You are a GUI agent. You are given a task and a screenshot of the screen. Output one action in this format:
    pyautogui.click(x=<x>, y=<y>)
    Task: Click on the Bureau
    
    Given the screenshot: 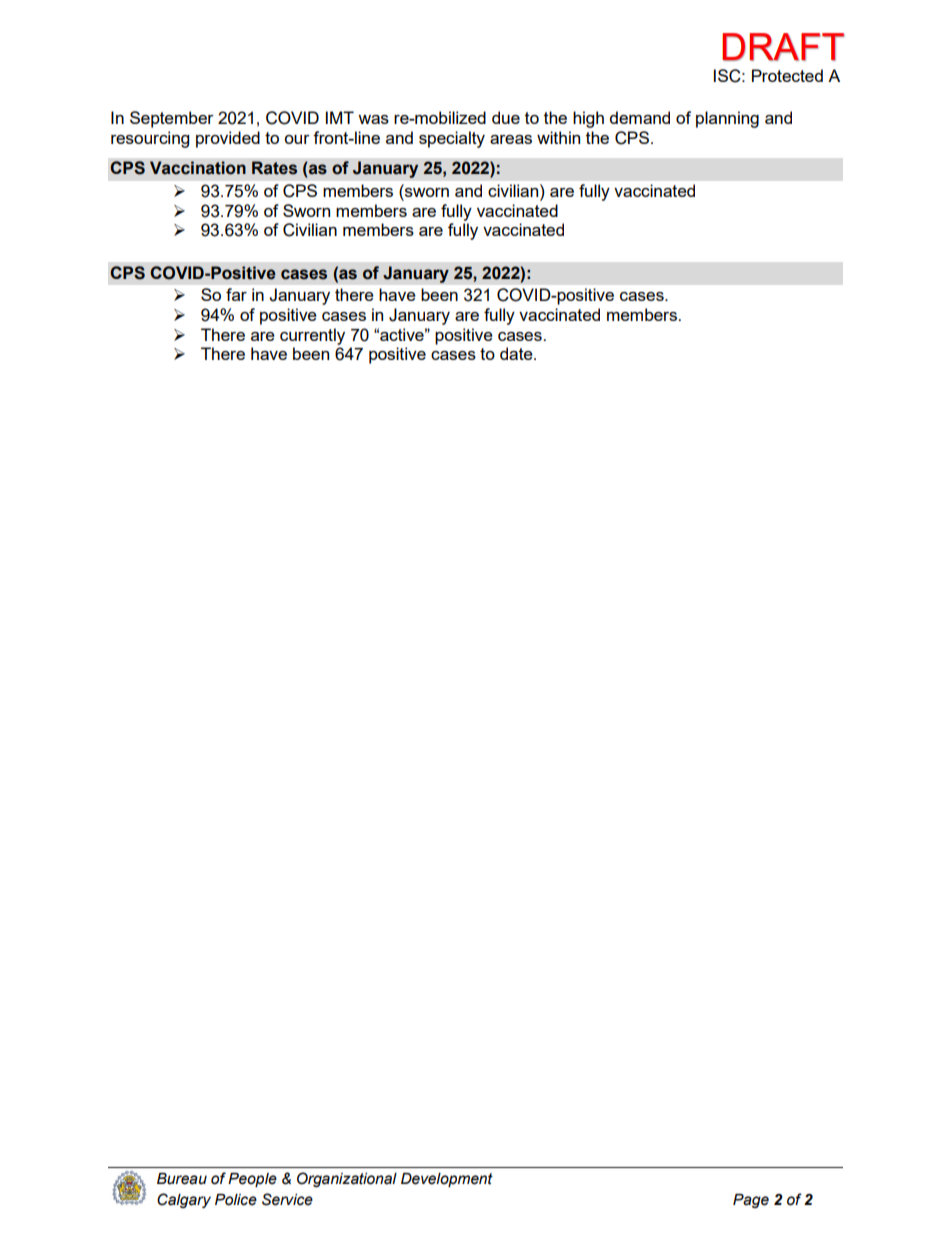 What is the action you would take?
    pyautogui.click(x=182, y=1179)
